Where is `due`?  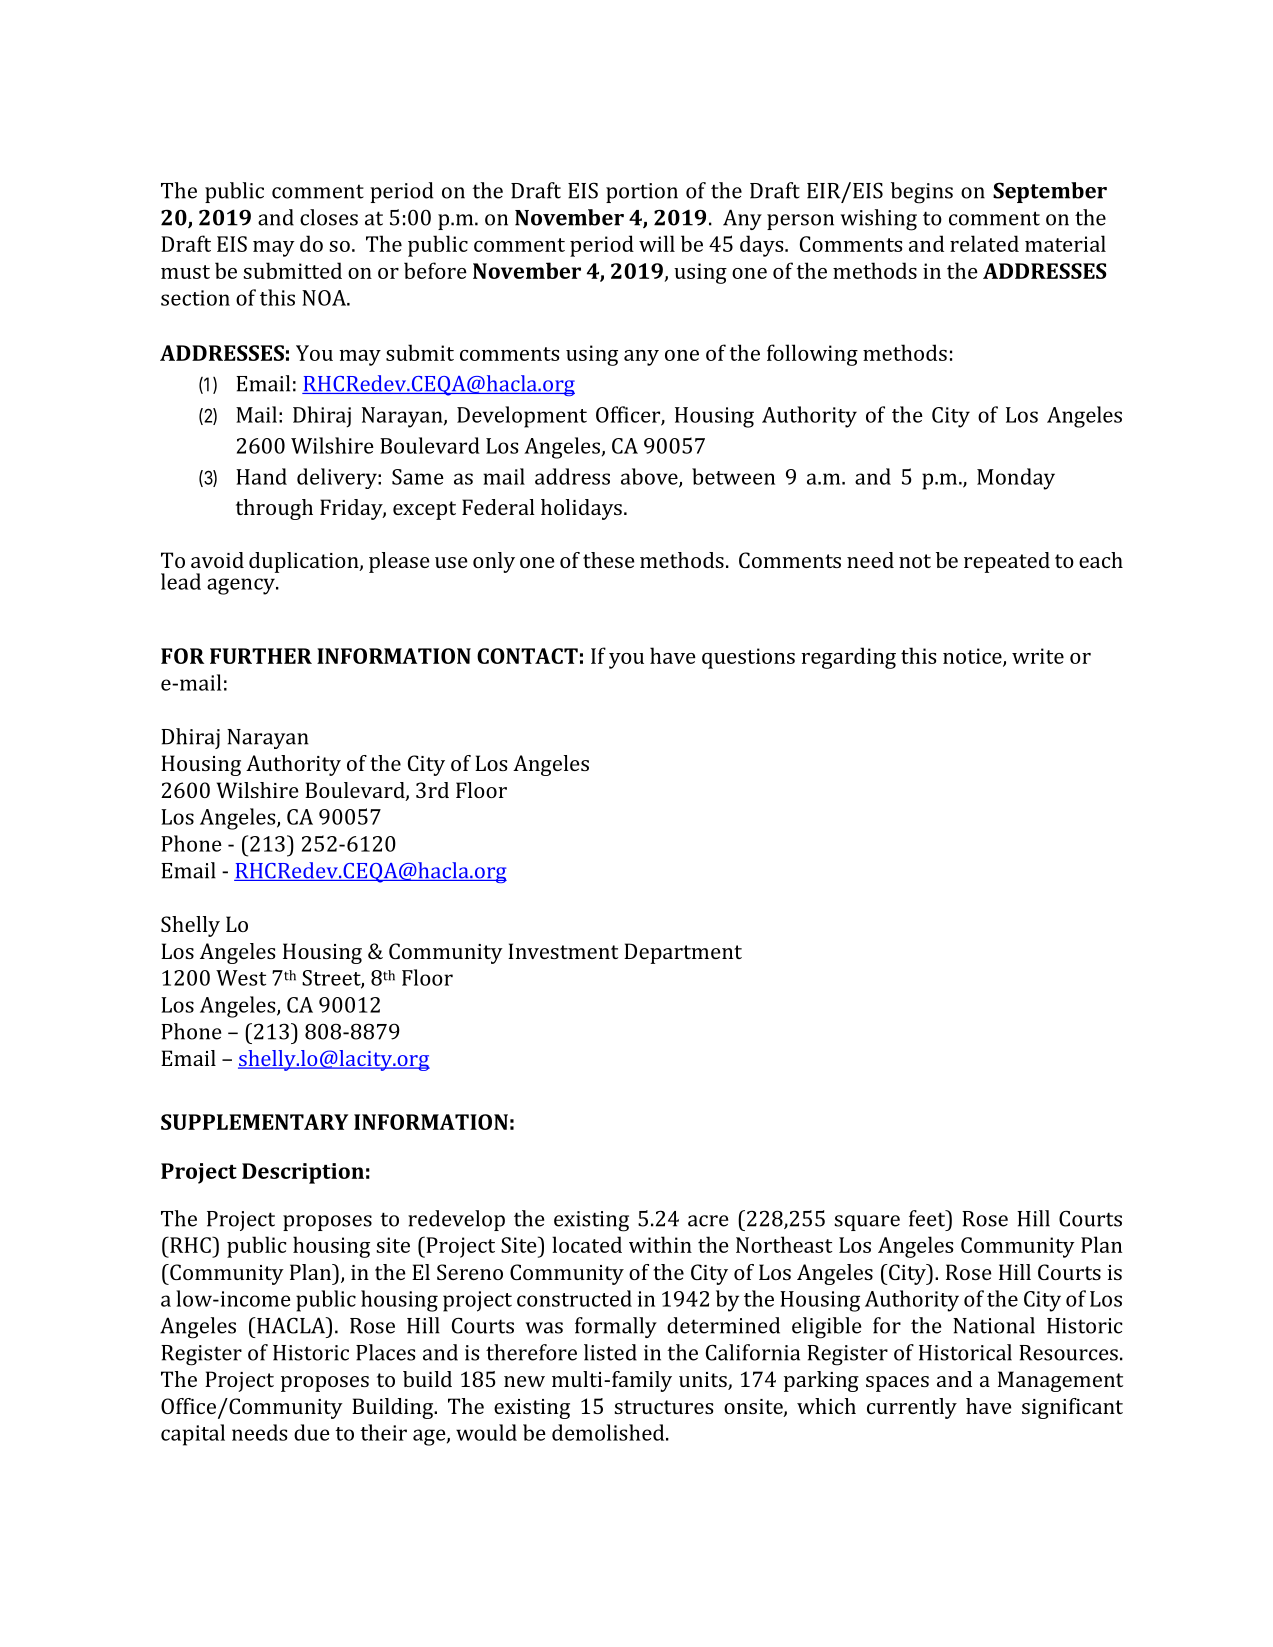
due is located at coordinates (312, 1432).
